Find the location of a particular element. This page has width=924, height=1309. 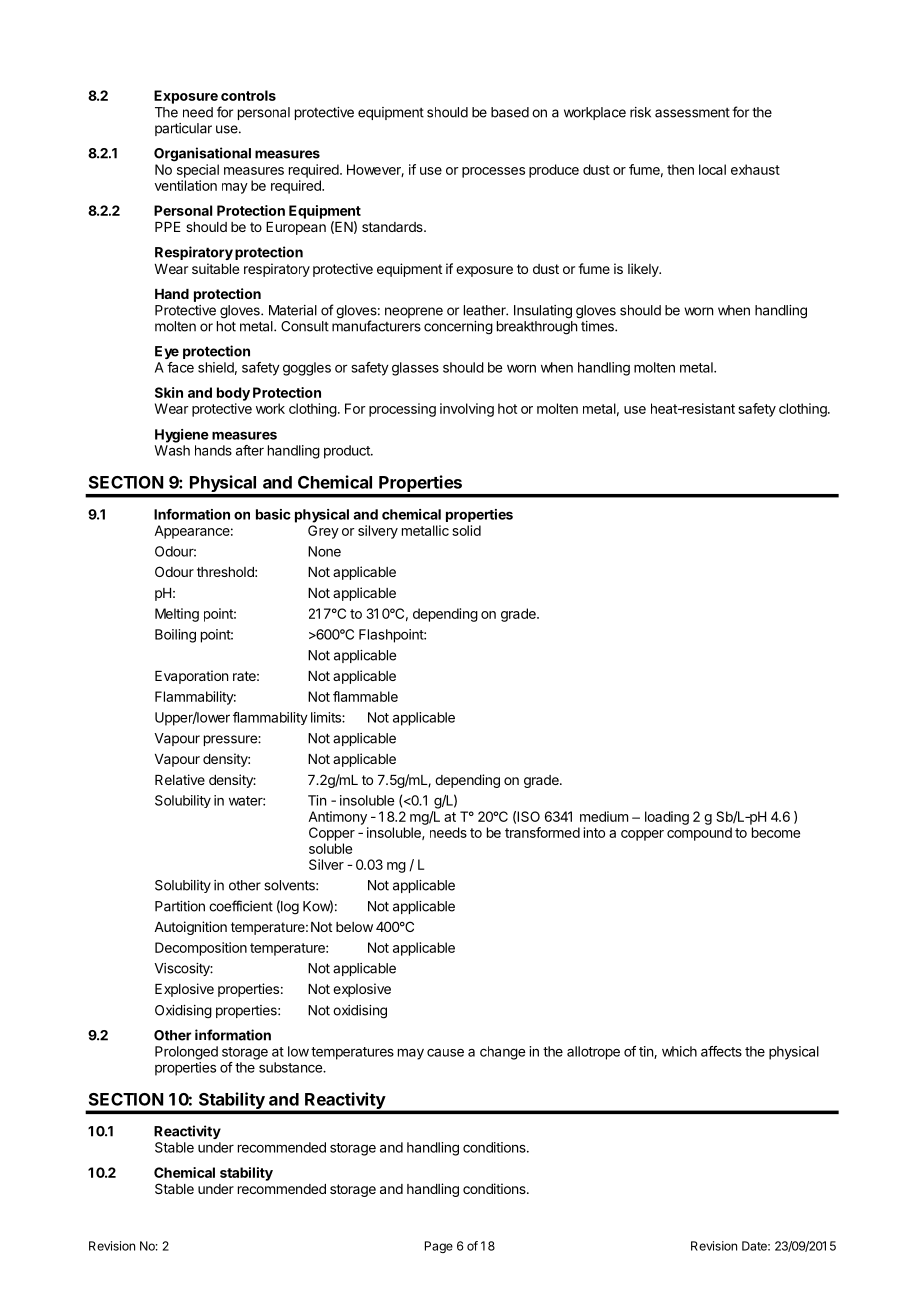

solid is located at coordinates (466, 530).
